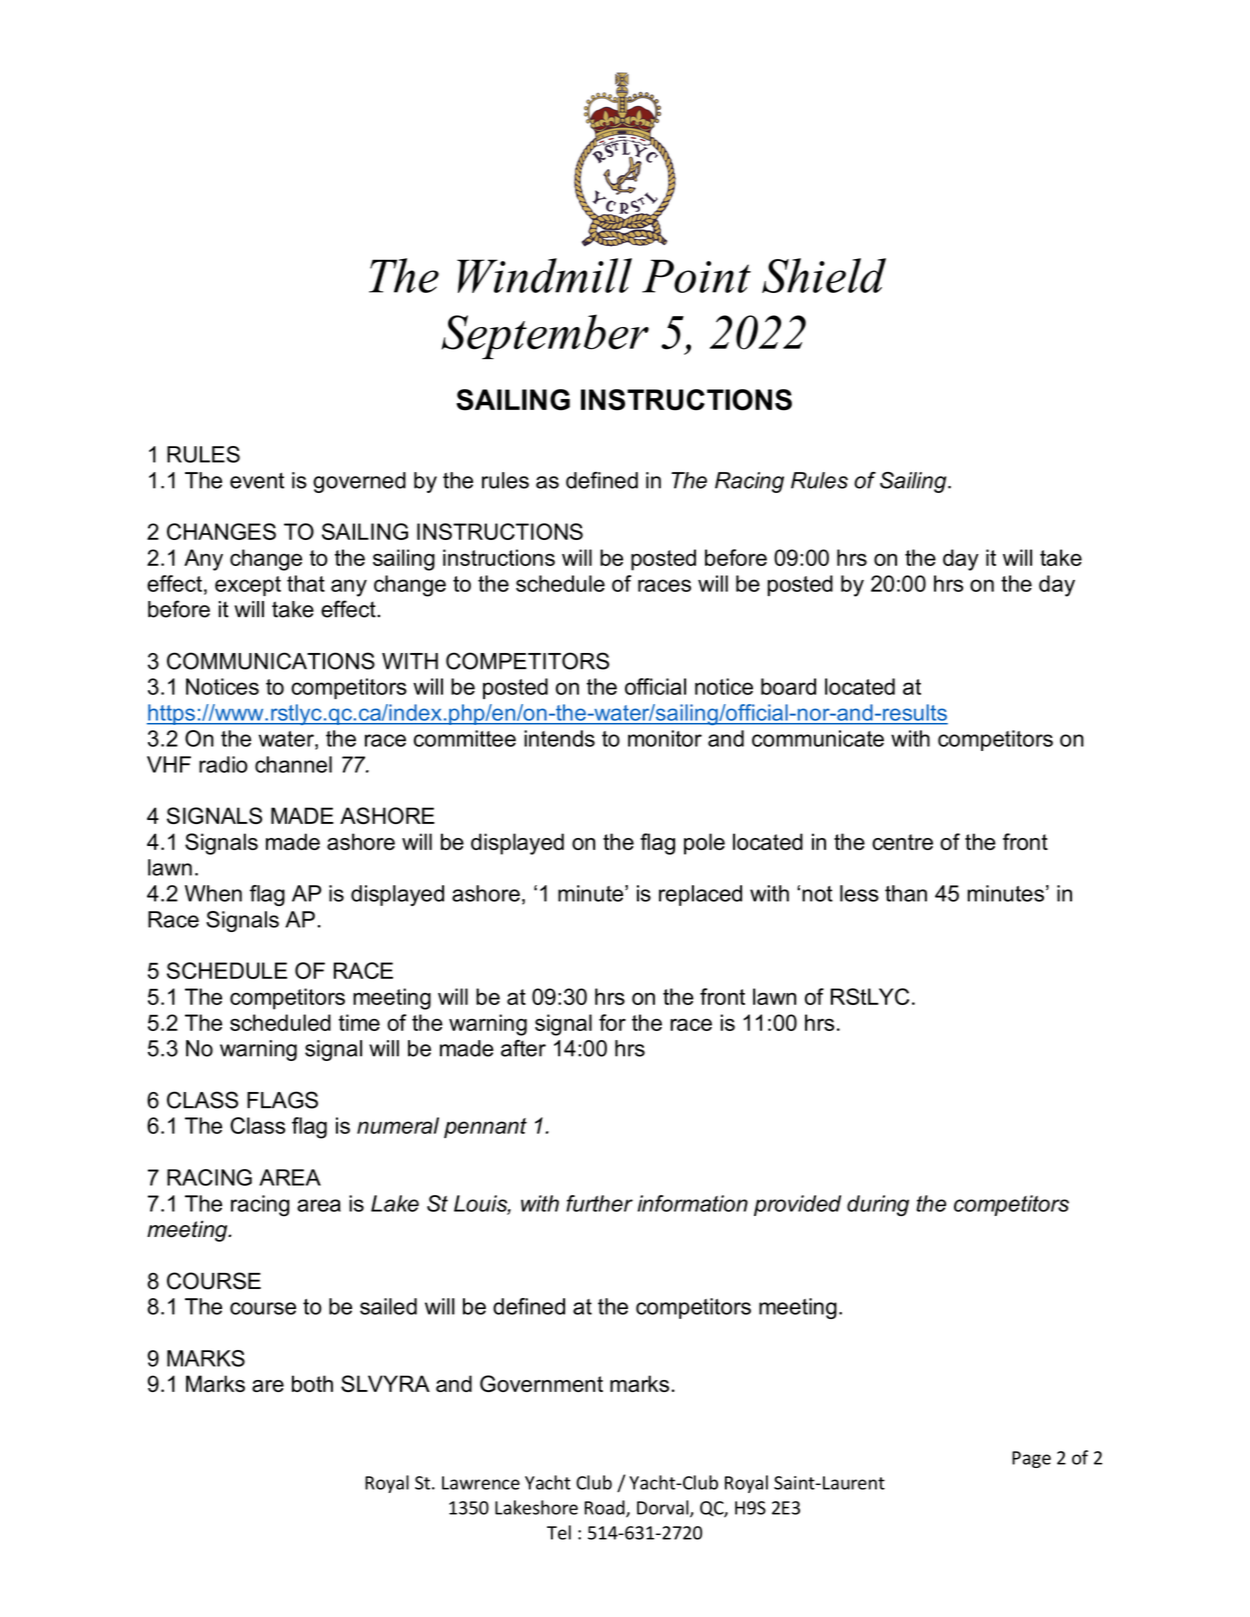  What do you see at coordinates (559, 738) in the screenshot?
I see `intends` at bounding box center [559, 738].
